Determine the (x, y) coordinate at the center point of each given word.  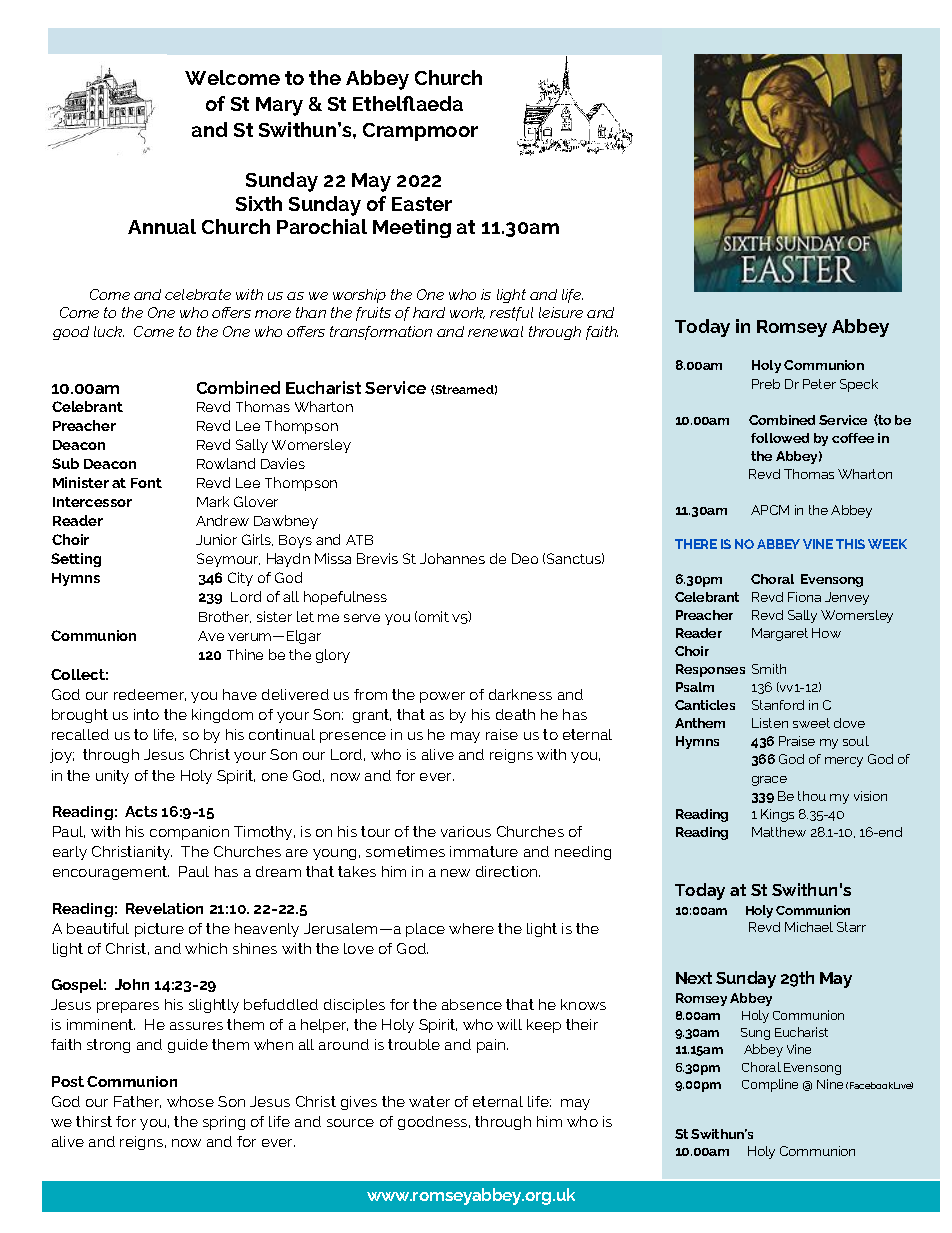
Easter (422, 204)
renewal (495, 331)
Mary (279, 106)
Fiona (804, 597)
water (429, 1101)
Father (137, 1102)
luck (109, 331)
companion (189, 833)
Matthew (779, 832)
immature (484, 851)
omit (434, 616)
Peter (819, 384)
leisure (561, 312)
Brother (225, 617)
